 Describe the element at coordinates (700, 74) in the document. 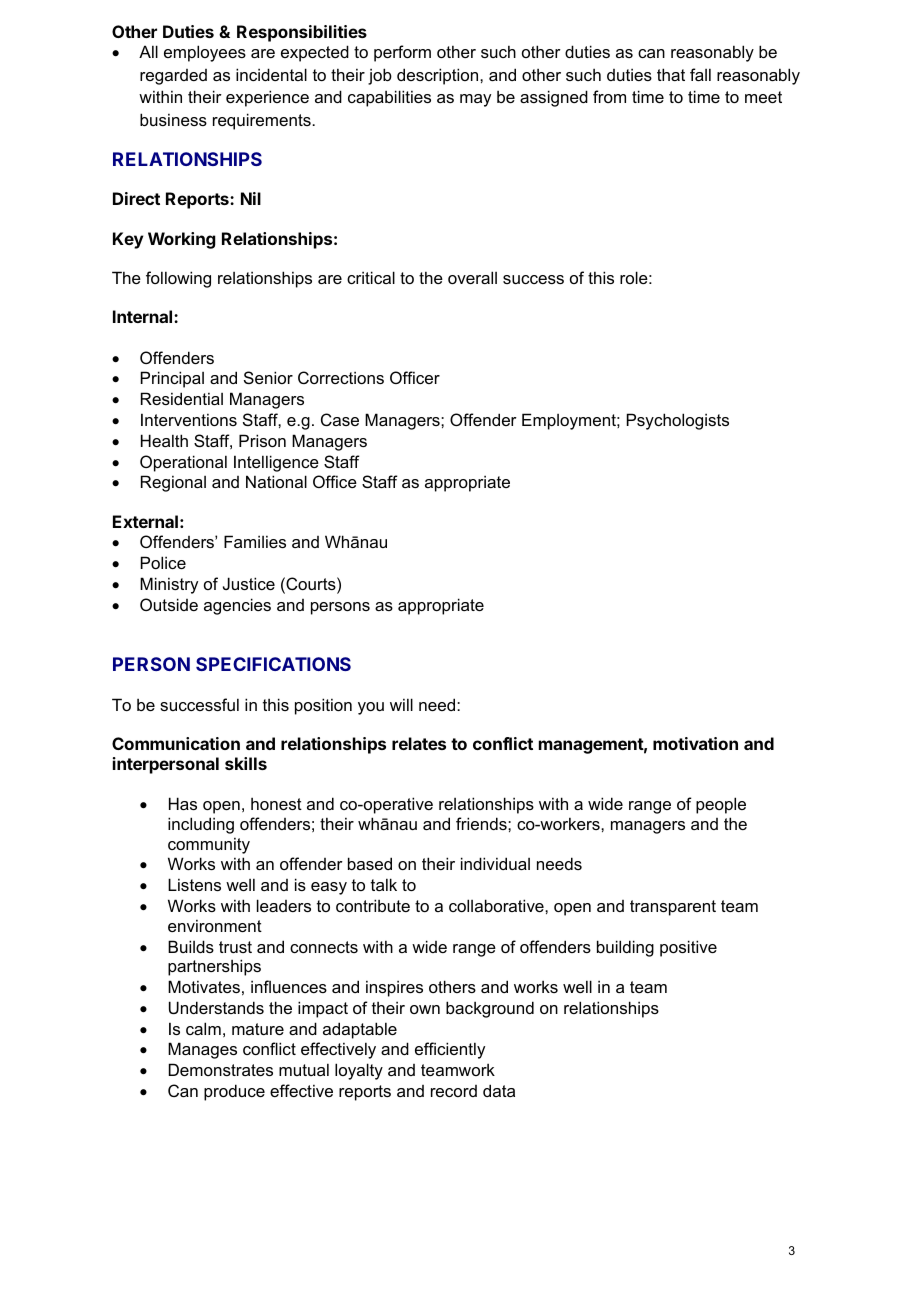

I see `fall` at that location.
